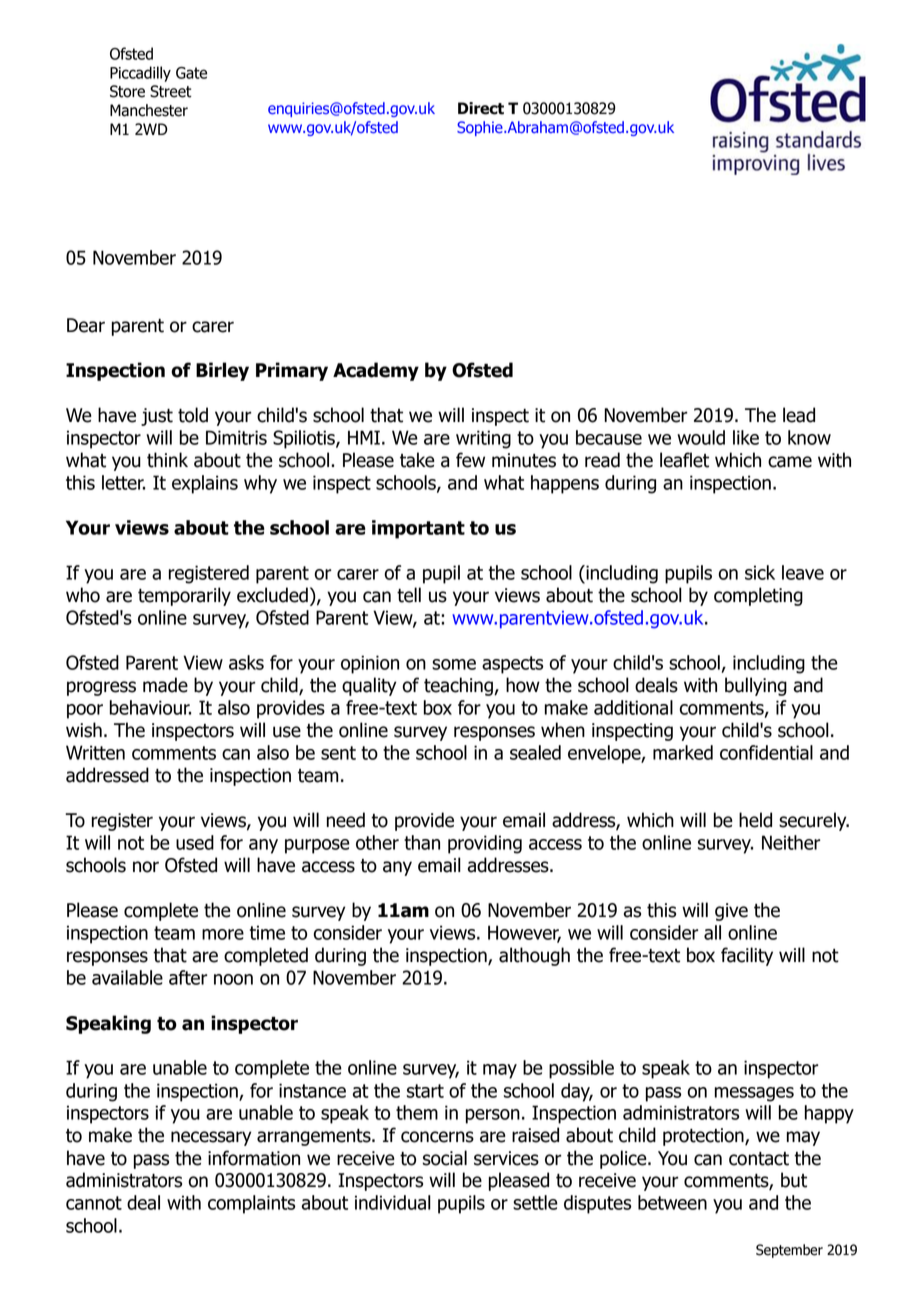 This screenshot has width=924, height=1308. Describe the element at coordinates (393, 1202) in the screenshot. I see `individual` at that location.
